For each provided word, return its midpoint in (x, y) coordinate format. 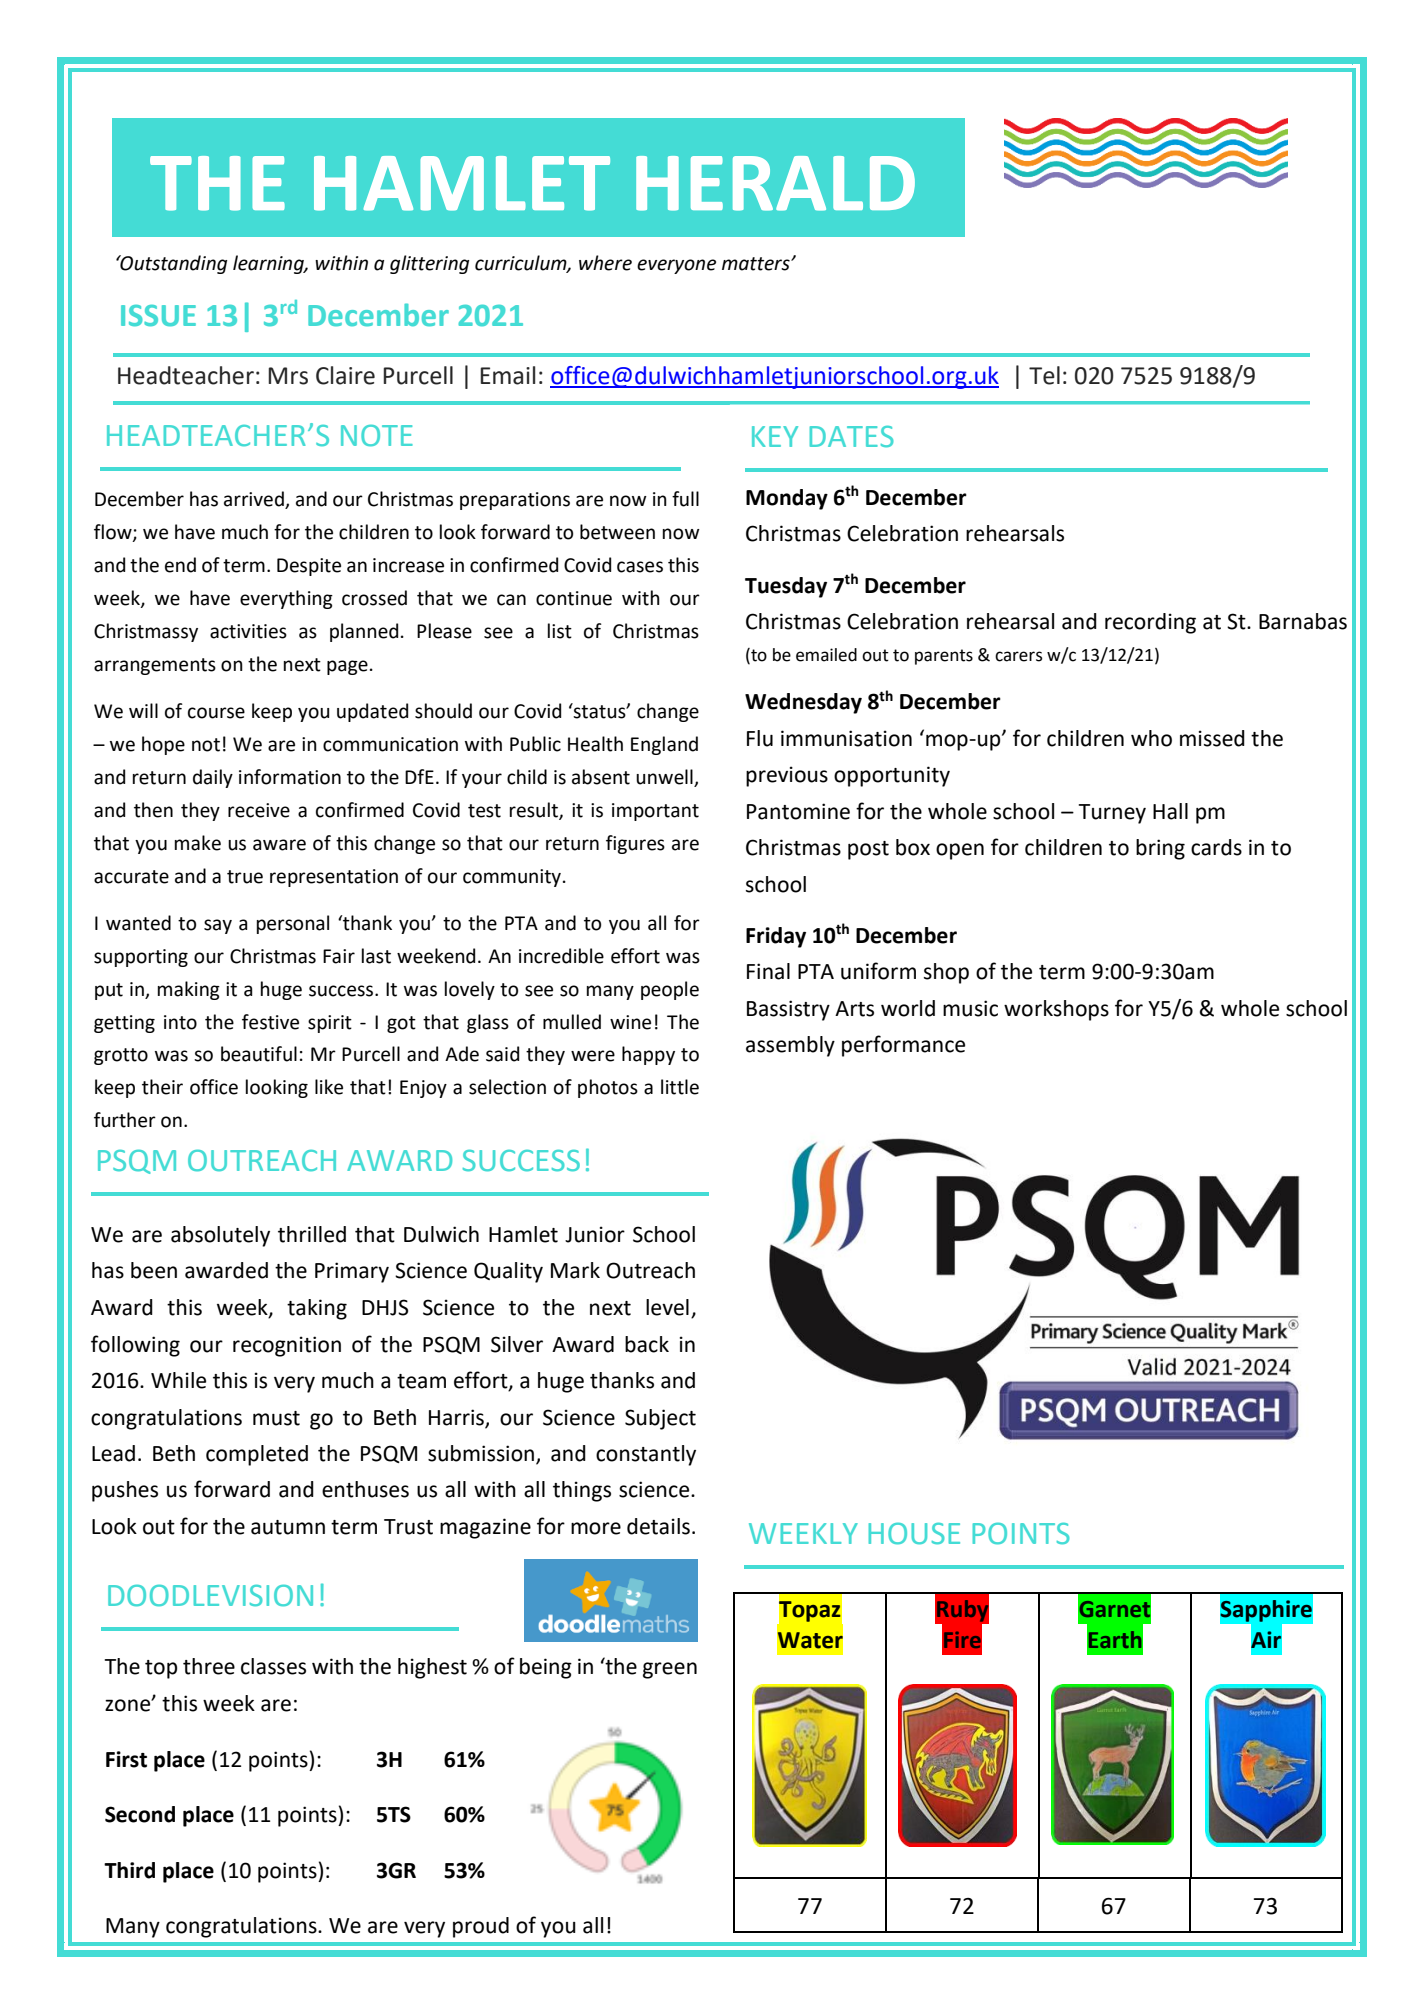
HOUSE (914, 1534)
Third (129, 1870)
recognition (287, 1346)
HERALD (775, 183)
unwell (665, 778)
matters (757, 264)
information (290, 777)
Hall (1170, 811)
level (667, 1307)
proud (481, 1927)
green (670, 1670)
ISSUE (158, 316)
